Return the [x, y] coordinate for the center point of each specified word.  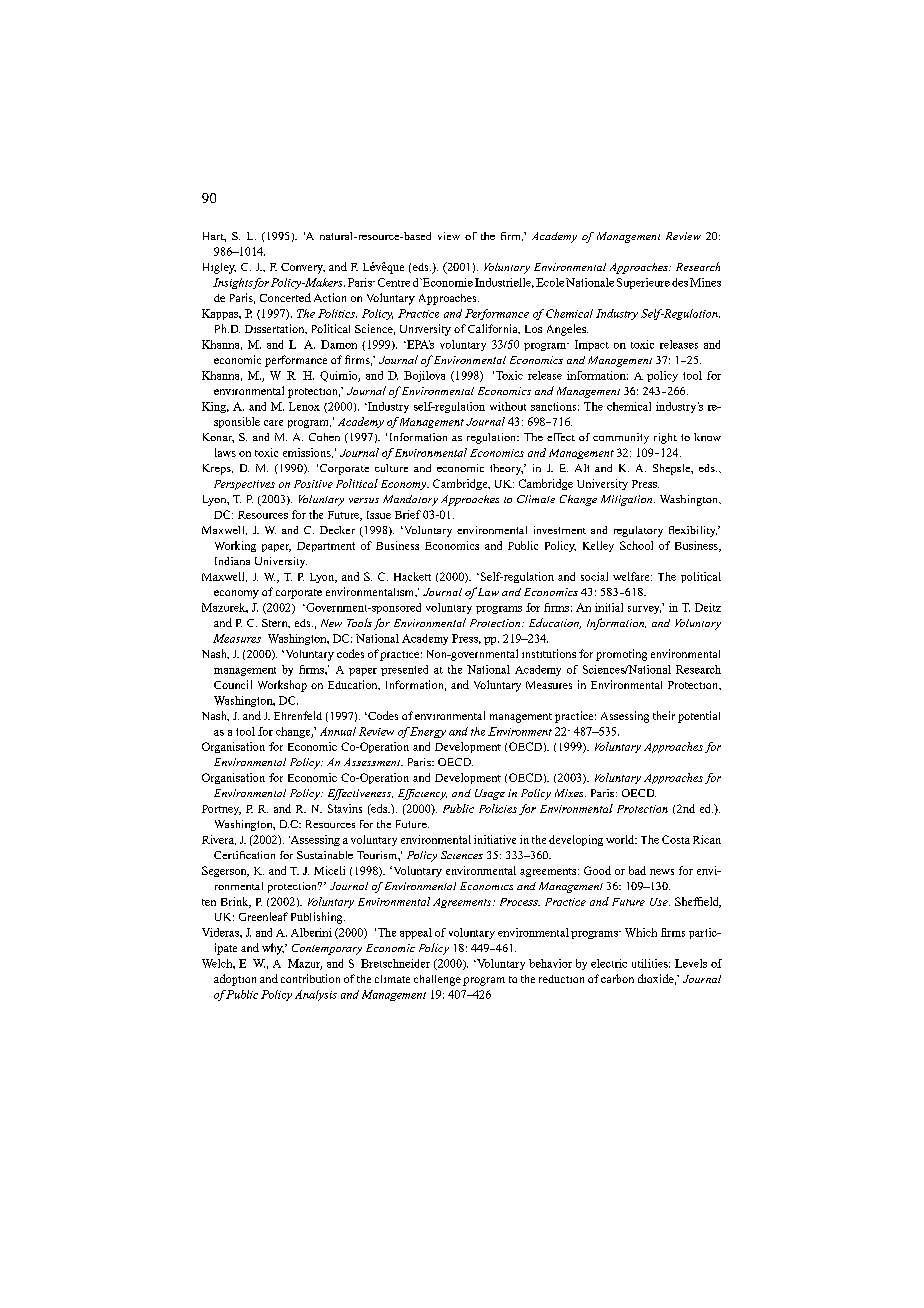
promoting [621, 655]
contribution [310, 978]
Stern [276, 623]
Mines [705, 282]
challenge [437, 980]
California [494, 329]
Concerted [285, 297]
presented [404, 670]
